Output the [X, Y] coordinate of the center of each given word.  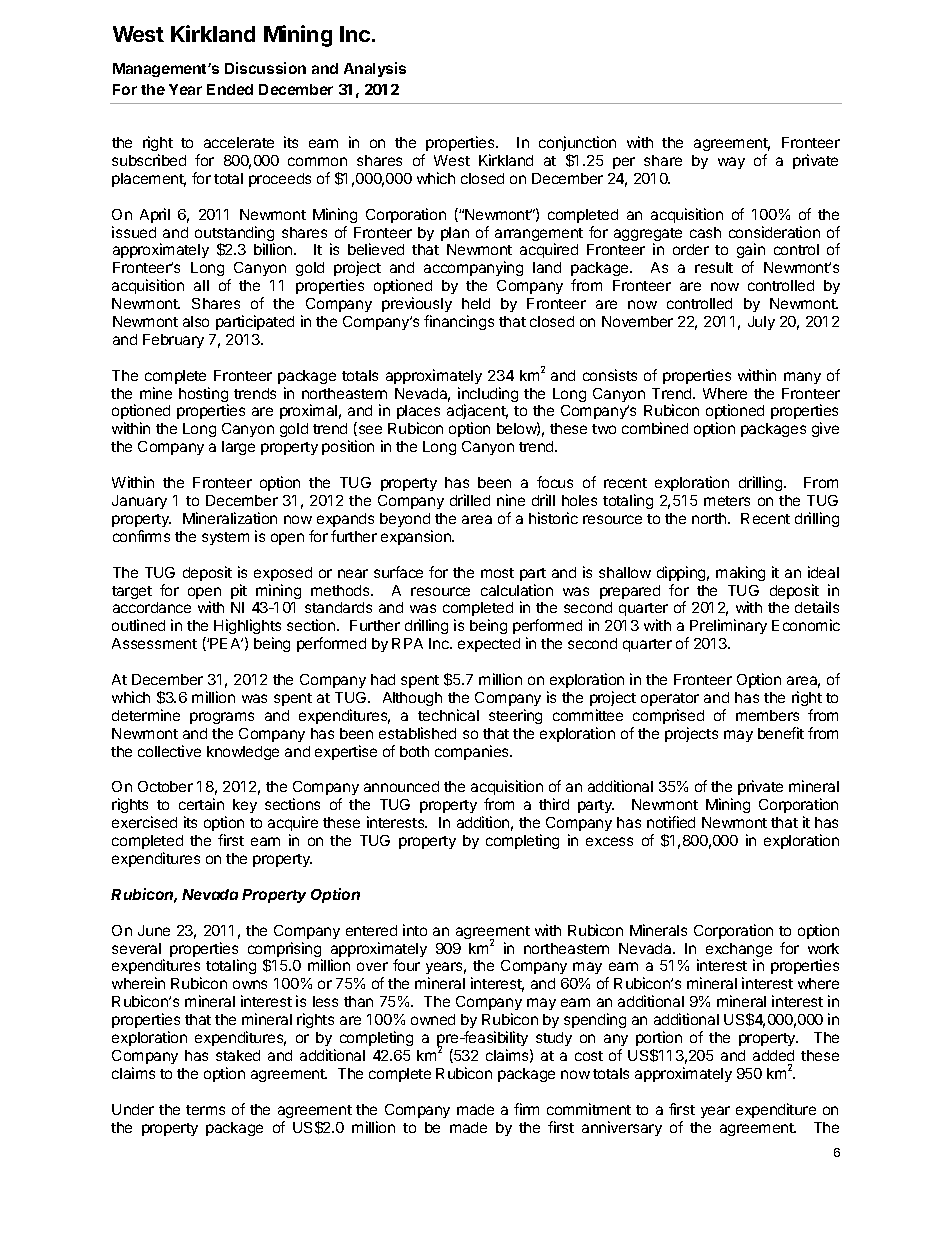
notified [671, 822]
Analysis [375, 69]
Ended [230, 89]
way [731, 163]
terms [205, 1110]
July [761, 323]
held [476, 303]
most [497, 573]
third [554, 804]
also [196, 321]
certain [201, 804]
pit [239, 591]
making [740, 573]
